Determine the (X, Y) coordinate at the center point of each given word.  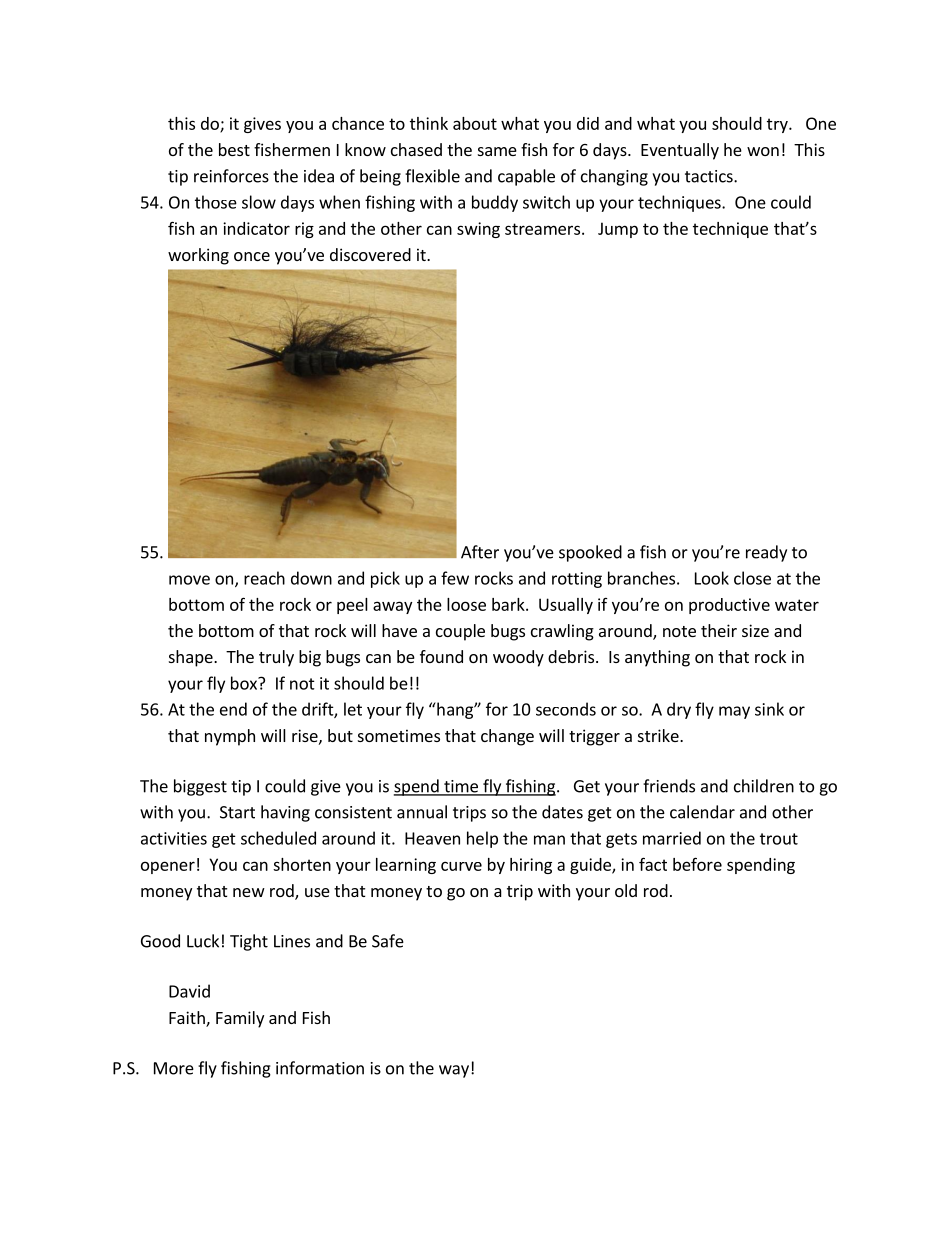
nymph (230, 737)
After (480, 552)
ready (766, 553)
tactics (710, 176)
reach (264, 578)
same (497, 151)
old (626, 890)
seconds (566, 709)
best (234, 149)
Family (240, 1019)
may (734, 712)
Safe (388, 941)
